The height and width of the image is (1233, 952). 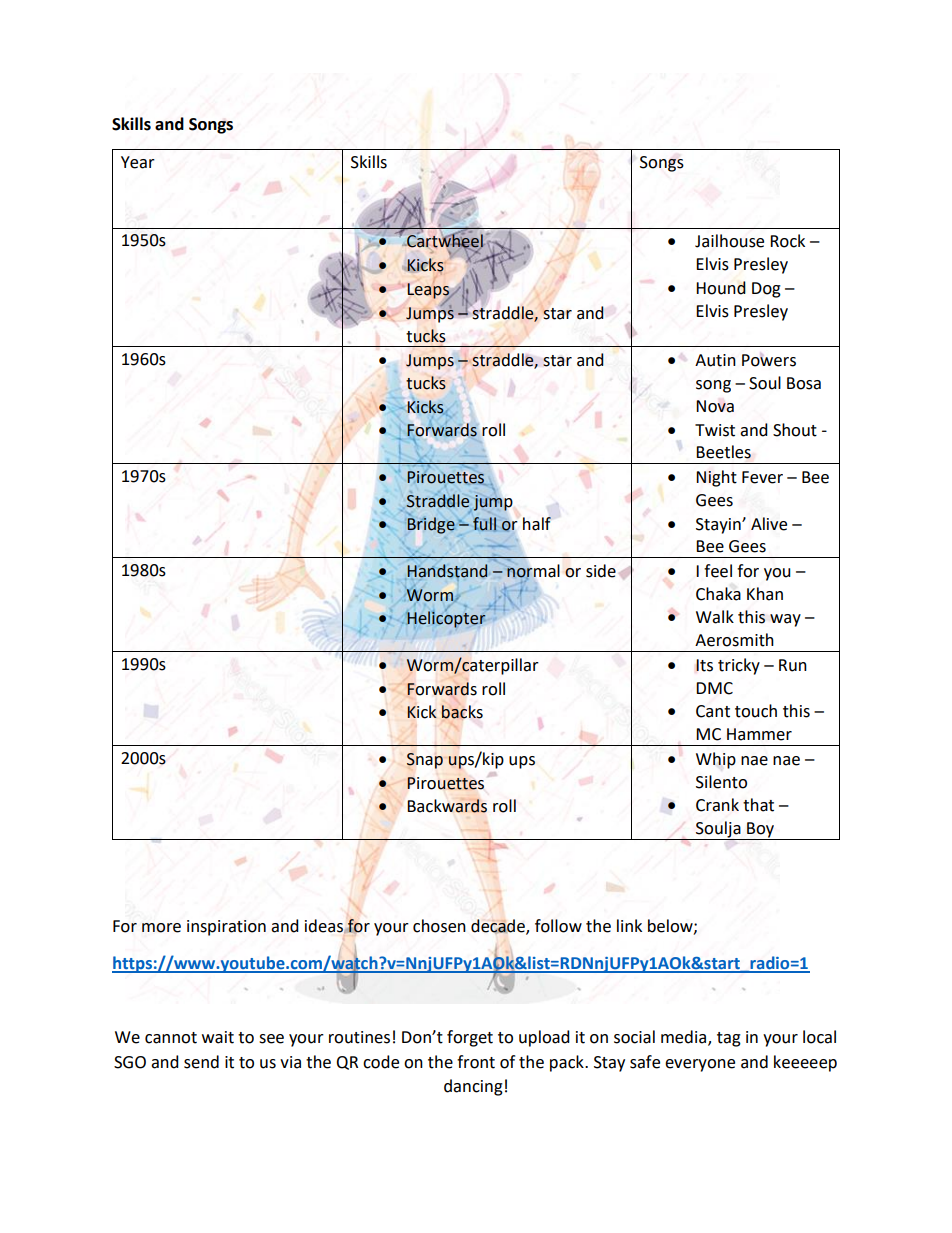 What do you see at coordinates (226, 928) in the image?
I see `inspiration` at bounding box center [226, 928].
